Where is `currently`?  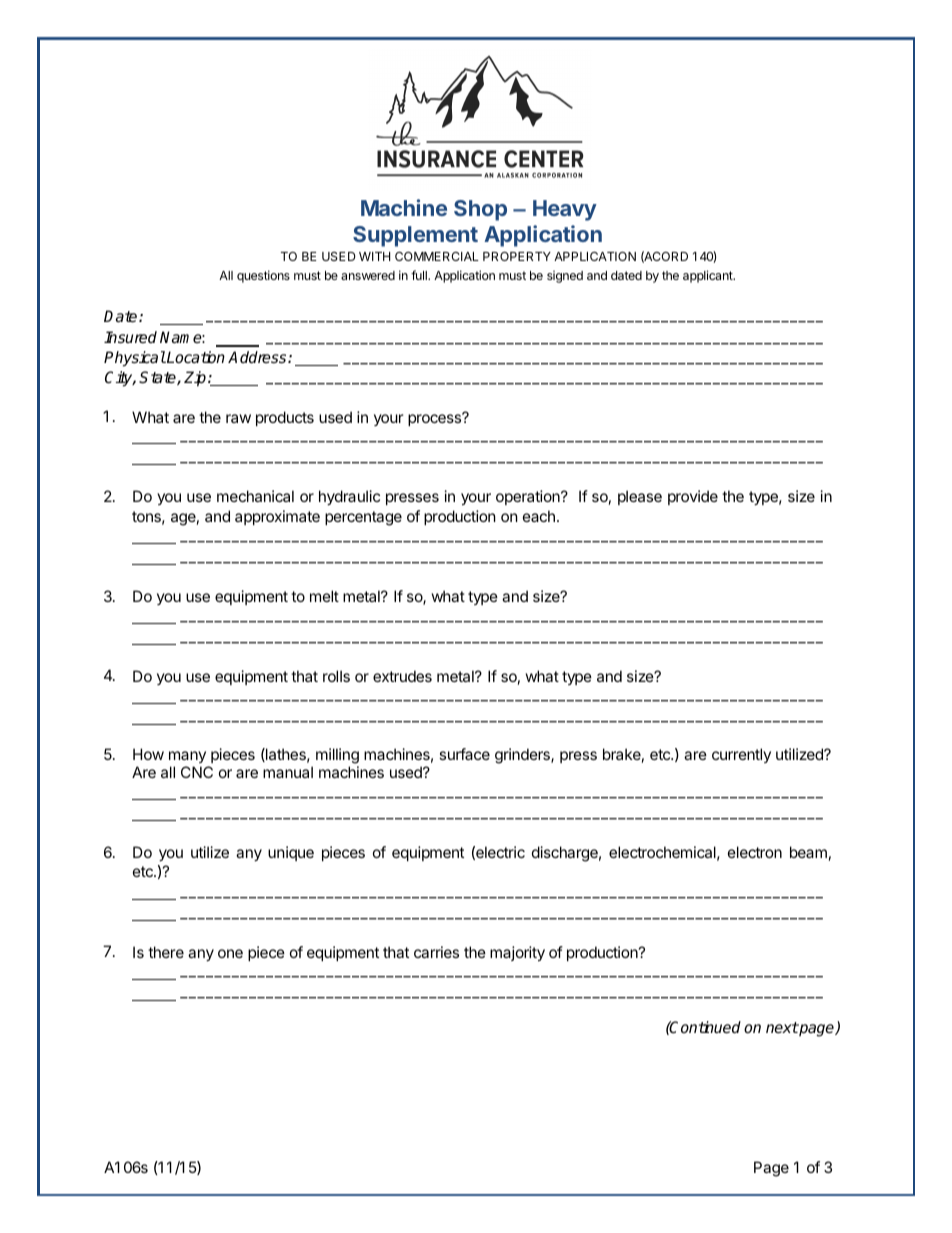
currently is located at coordinates (741, 755).
